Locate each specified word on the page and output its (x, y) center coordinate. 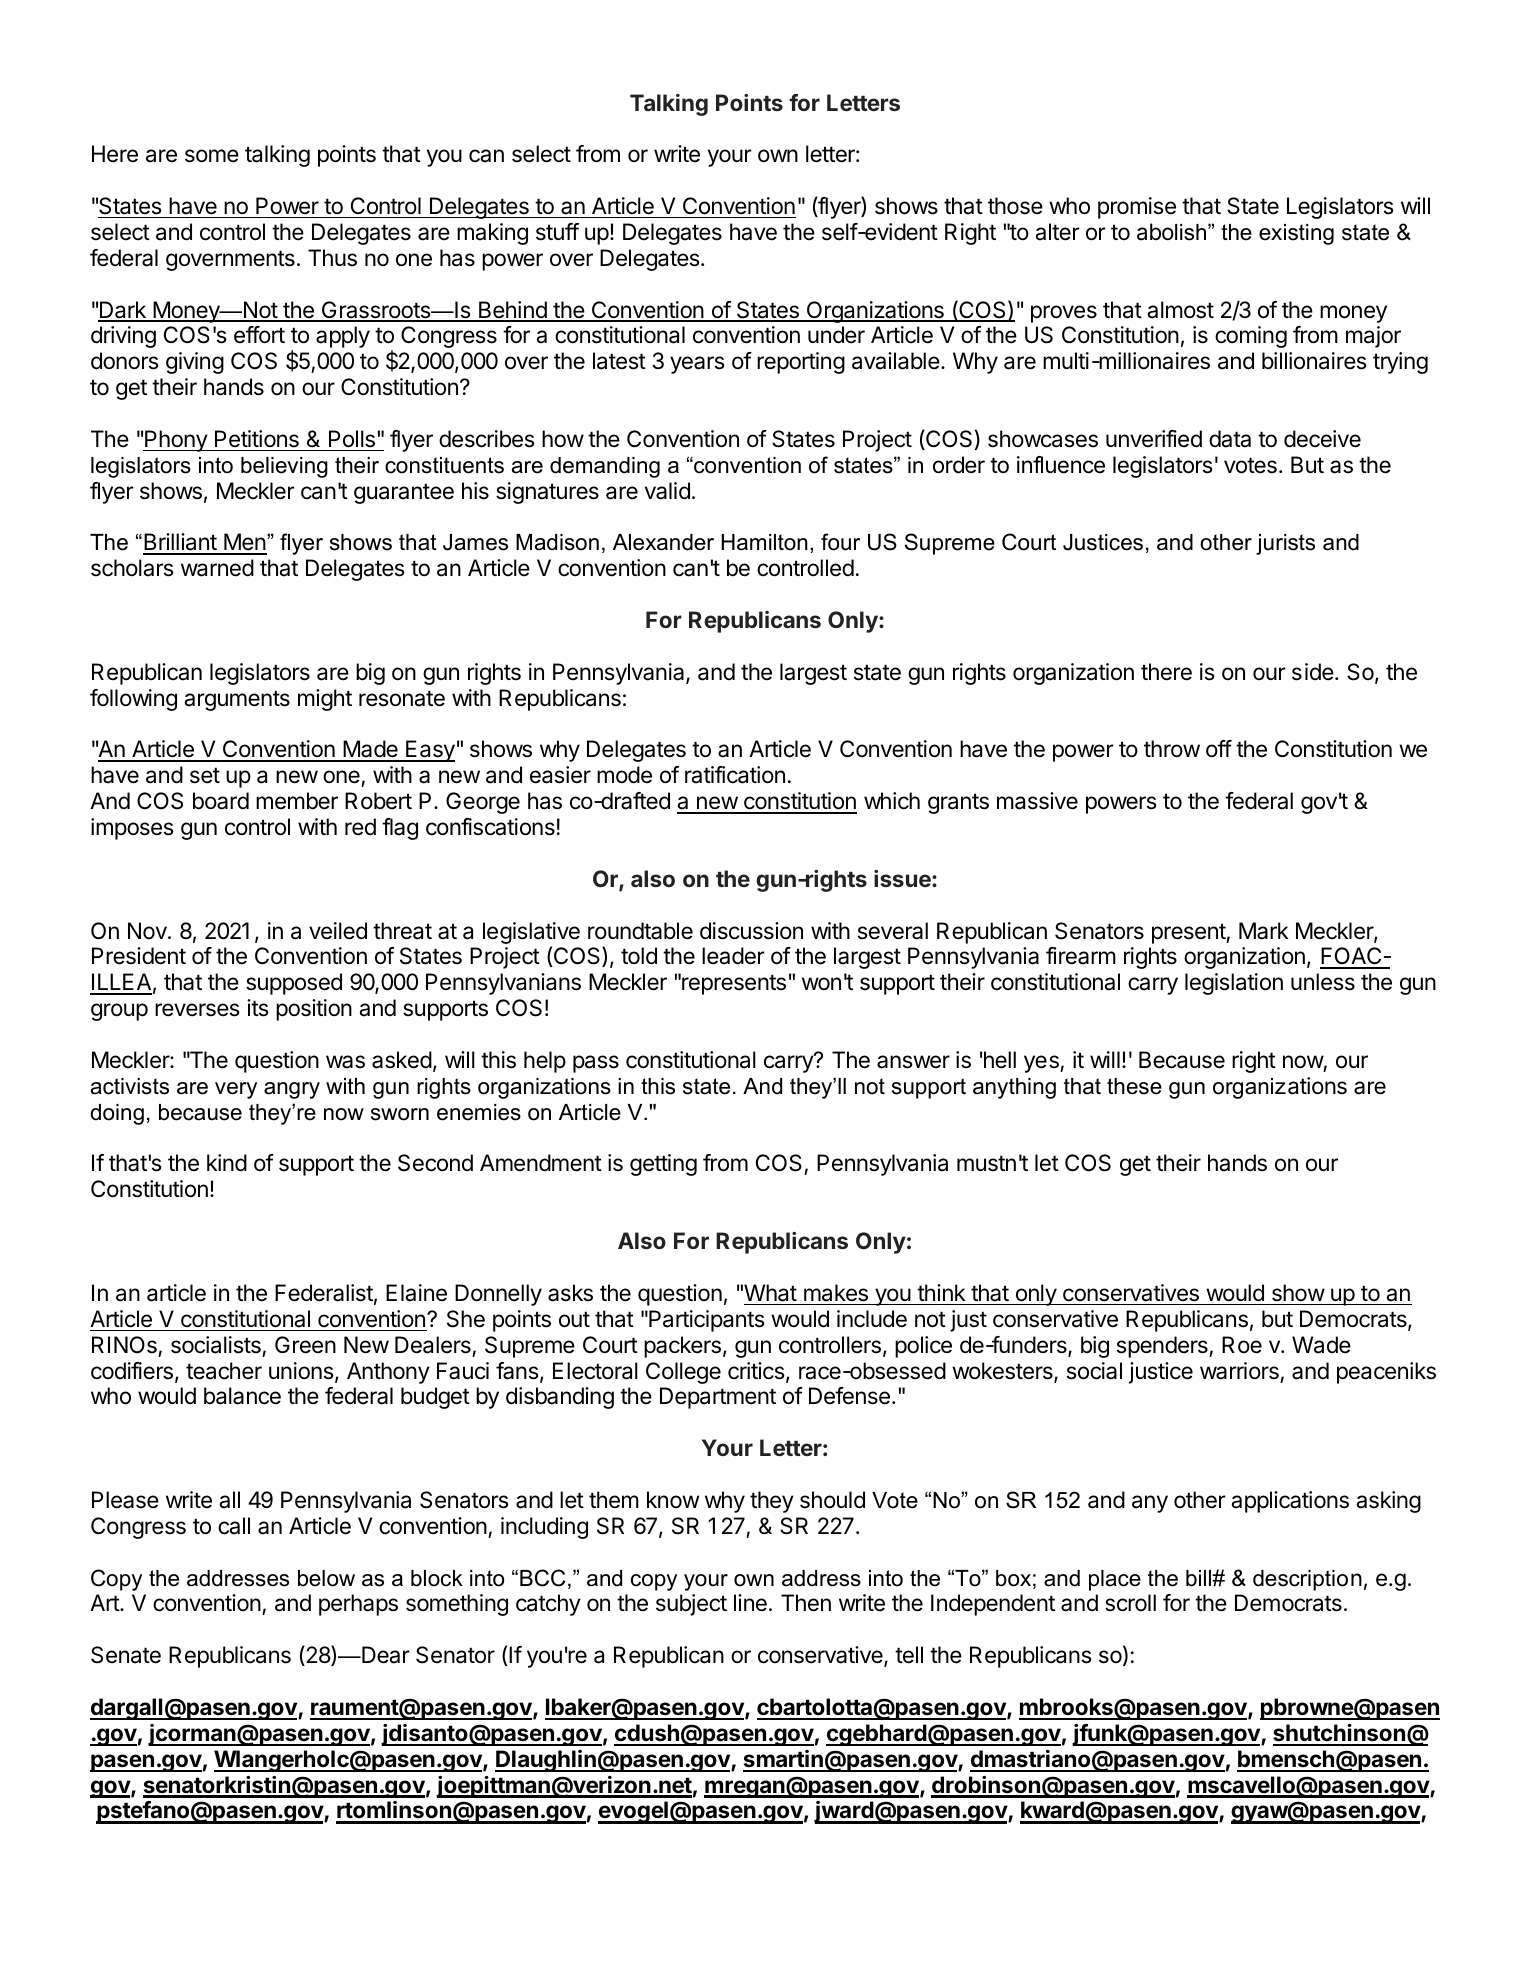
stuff (557, 232)
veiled (338, 931)
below (326, 1578)
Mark (1263, 931)
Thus (332, 258)
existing (1296, 234)
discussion (751, 931)
